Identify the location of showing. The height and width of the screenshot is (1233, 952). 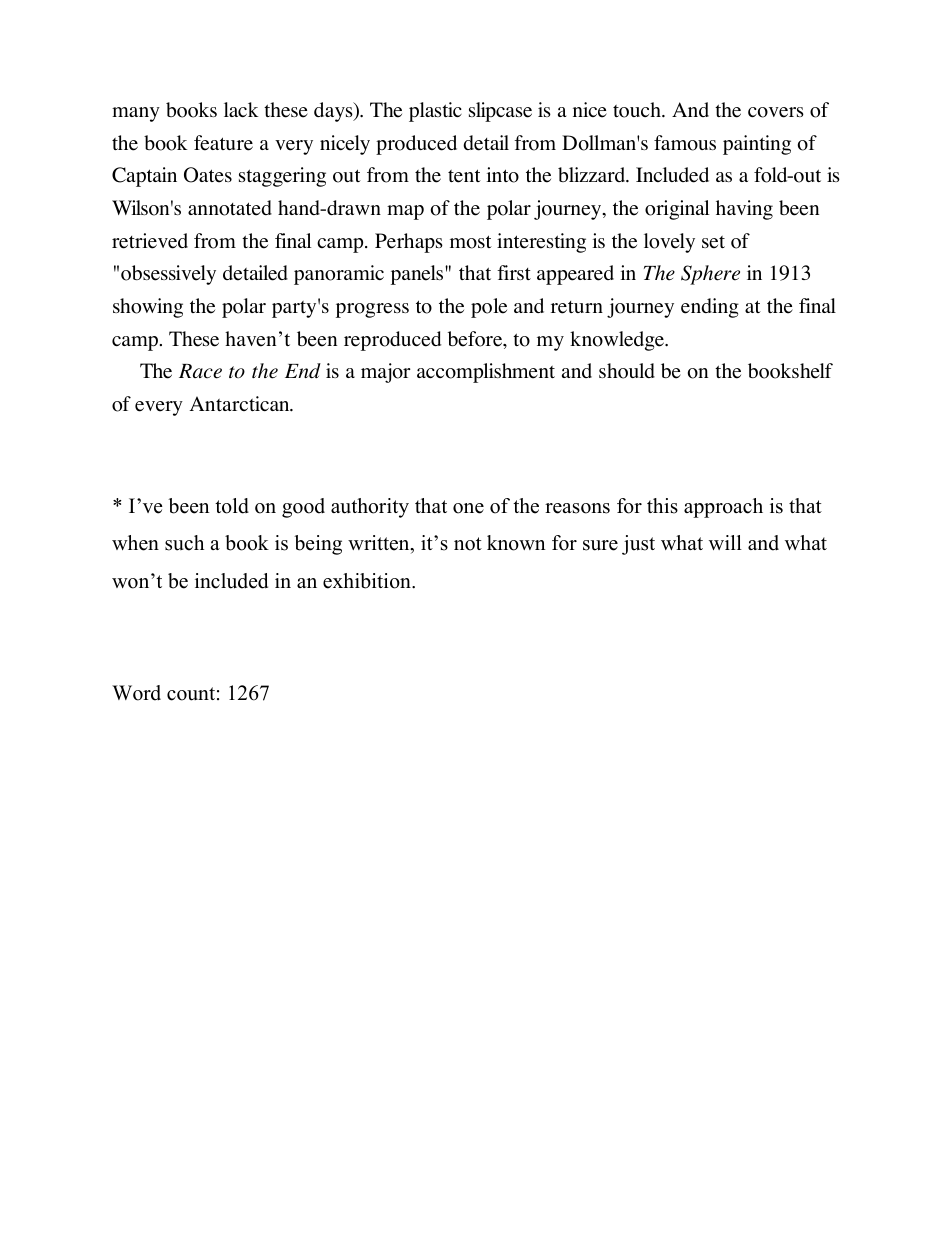
(148, 308).
